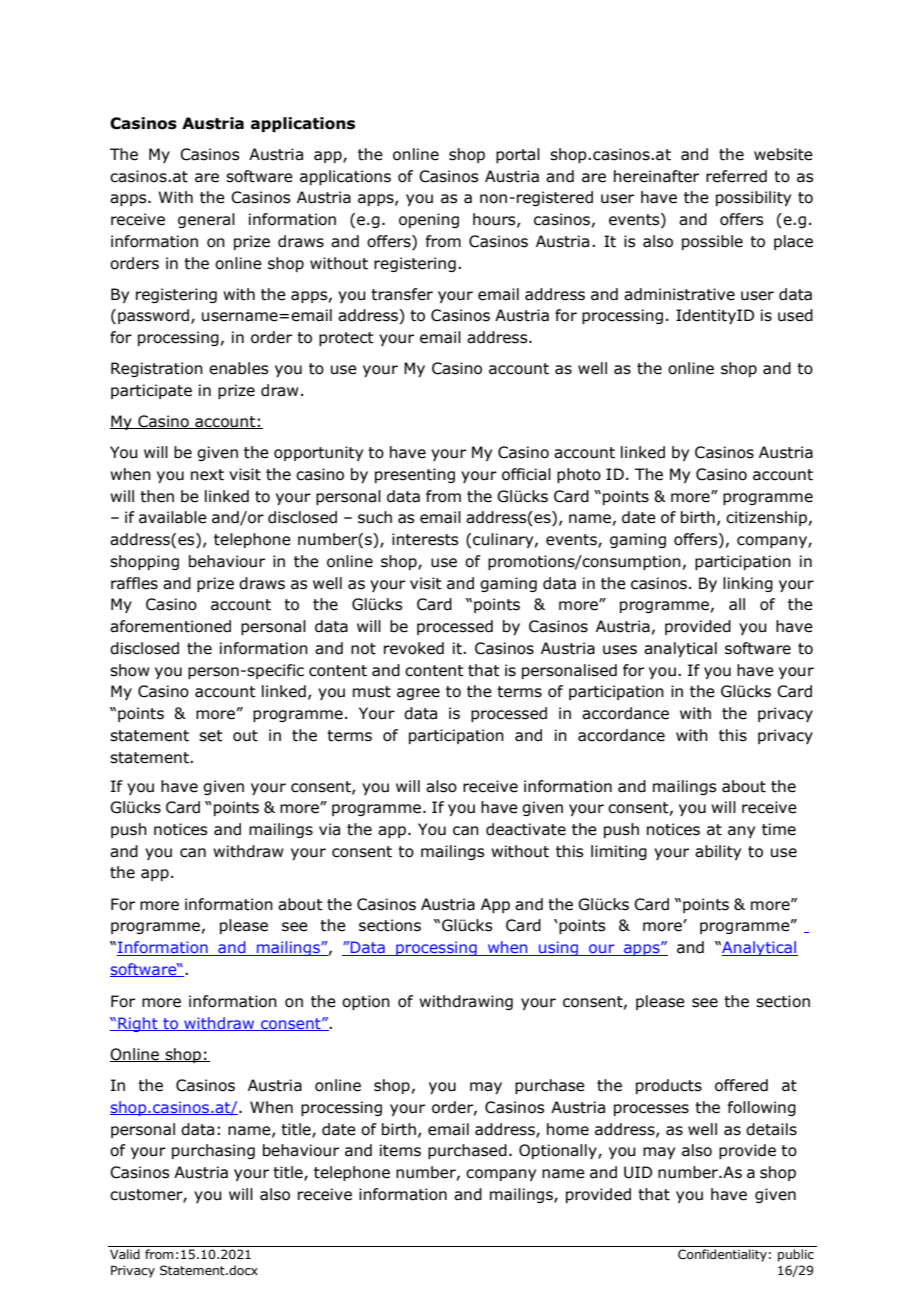  Describe the element at coordinates (766, 518) in the page. I see `citizenship` at that location.
